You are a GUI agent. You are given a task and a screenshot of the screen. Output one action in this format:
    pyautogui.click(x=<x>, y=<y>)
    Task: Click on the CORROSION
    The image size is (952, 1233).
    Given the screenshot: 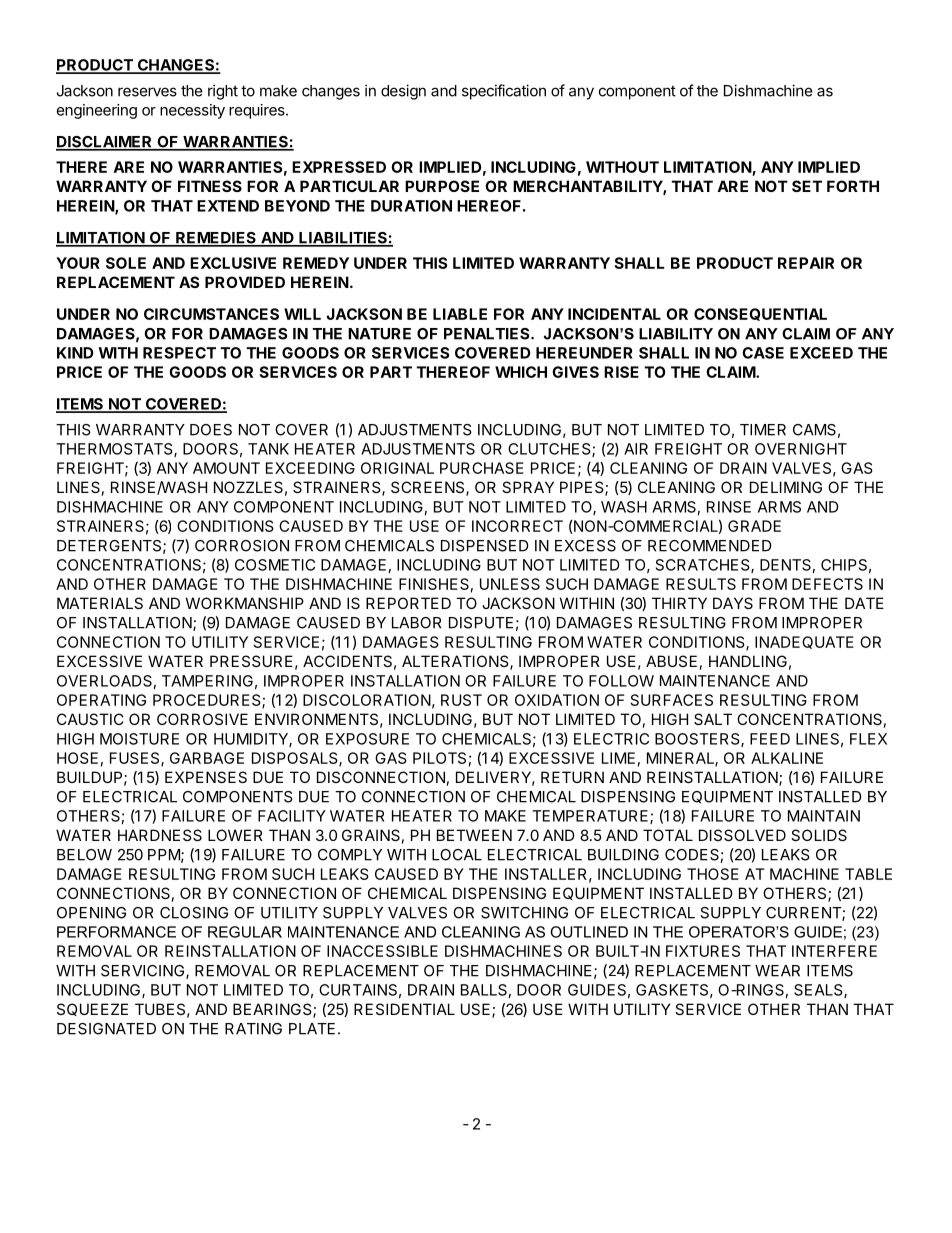 What is the action you would take?
    pyautogui.click(x=242, y=546)
